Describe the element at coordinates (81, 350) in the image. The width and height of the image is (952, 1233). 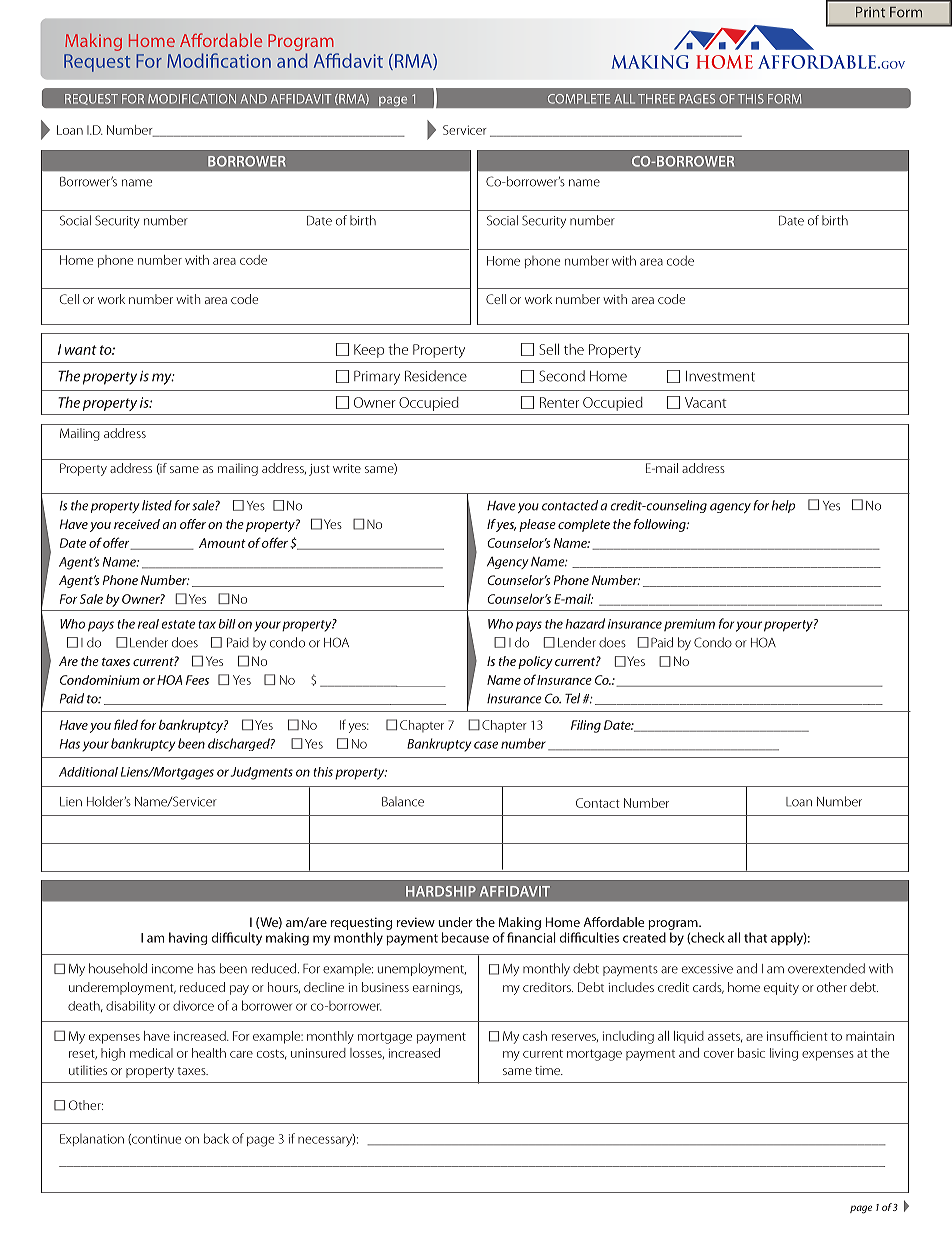
I see `want` at that location.
